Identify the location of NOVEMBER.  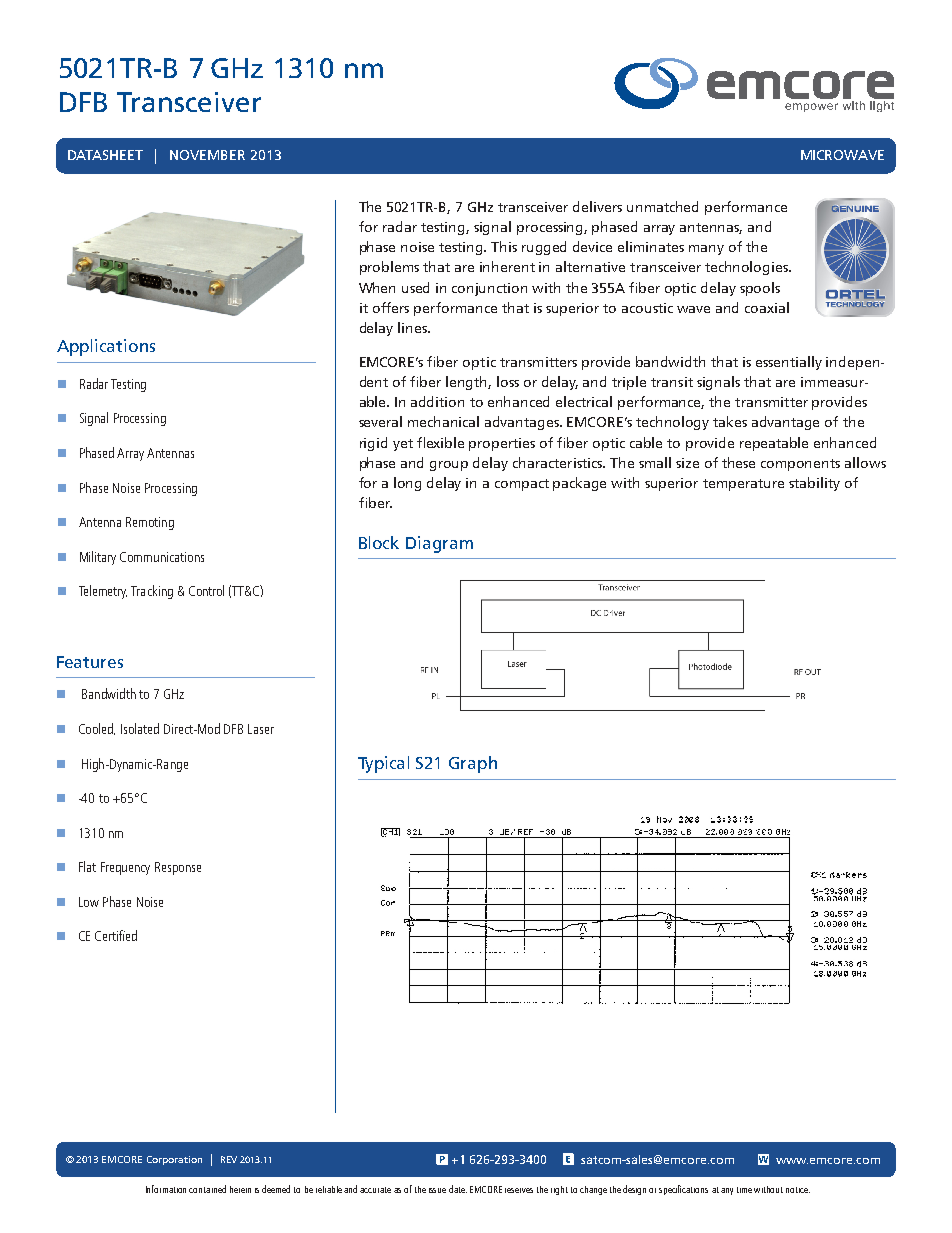
(207, 155).
